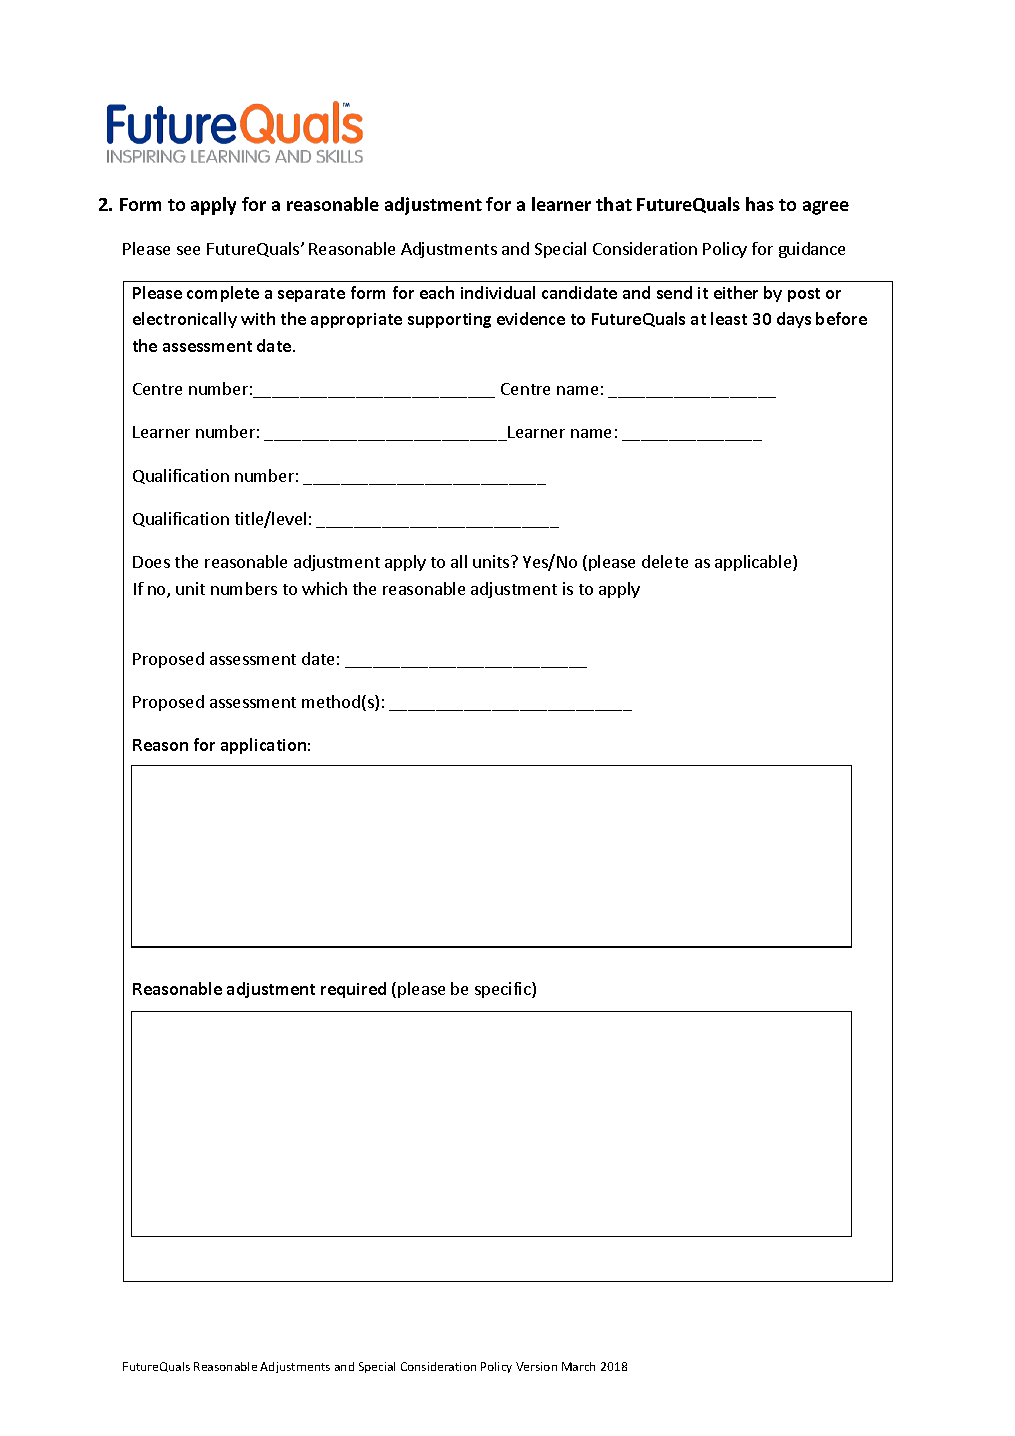 The image size is (1015, 1436). I want to click on which, so click(324, 588).
